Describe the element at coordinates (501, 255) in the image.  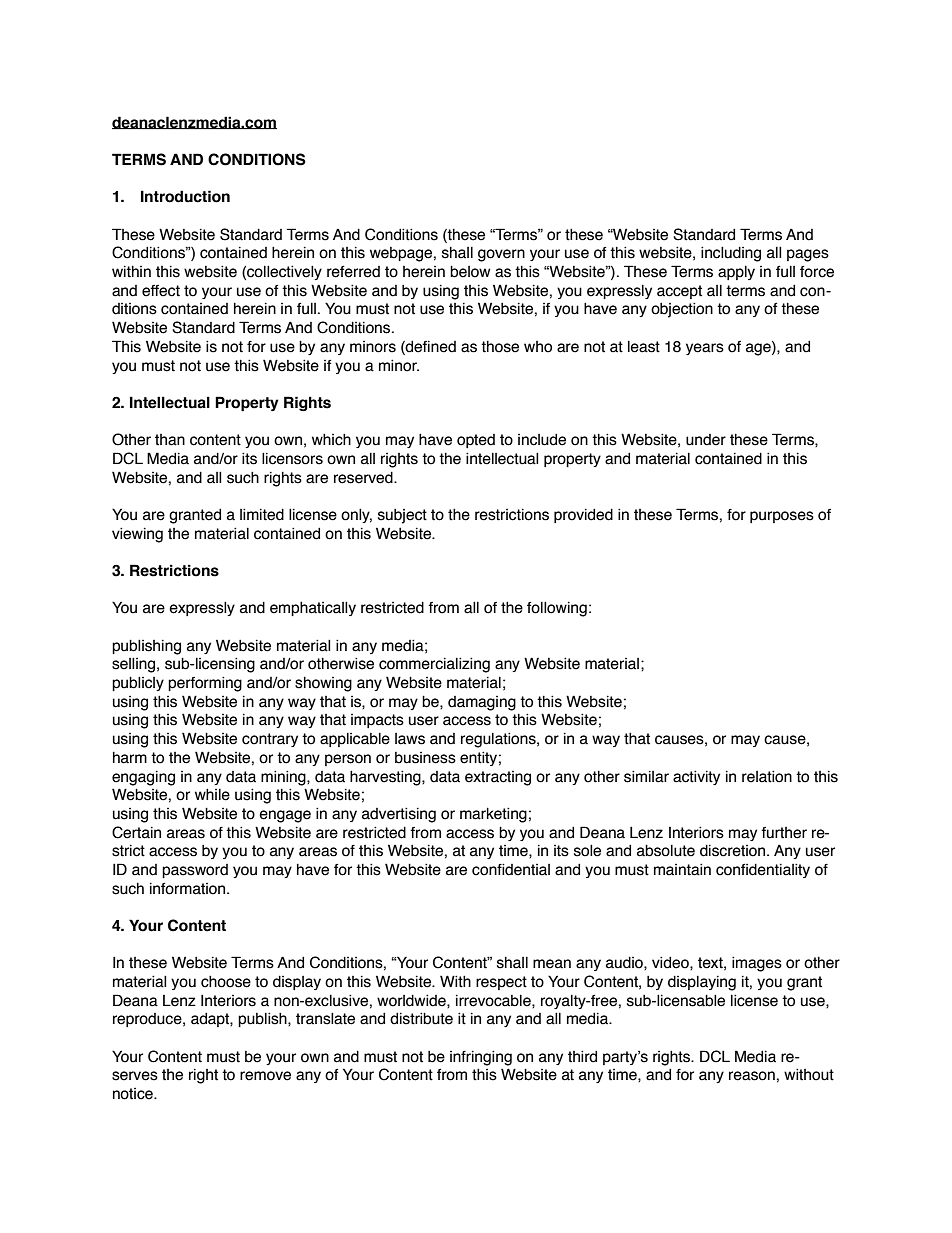
I see `govern` at that location.
